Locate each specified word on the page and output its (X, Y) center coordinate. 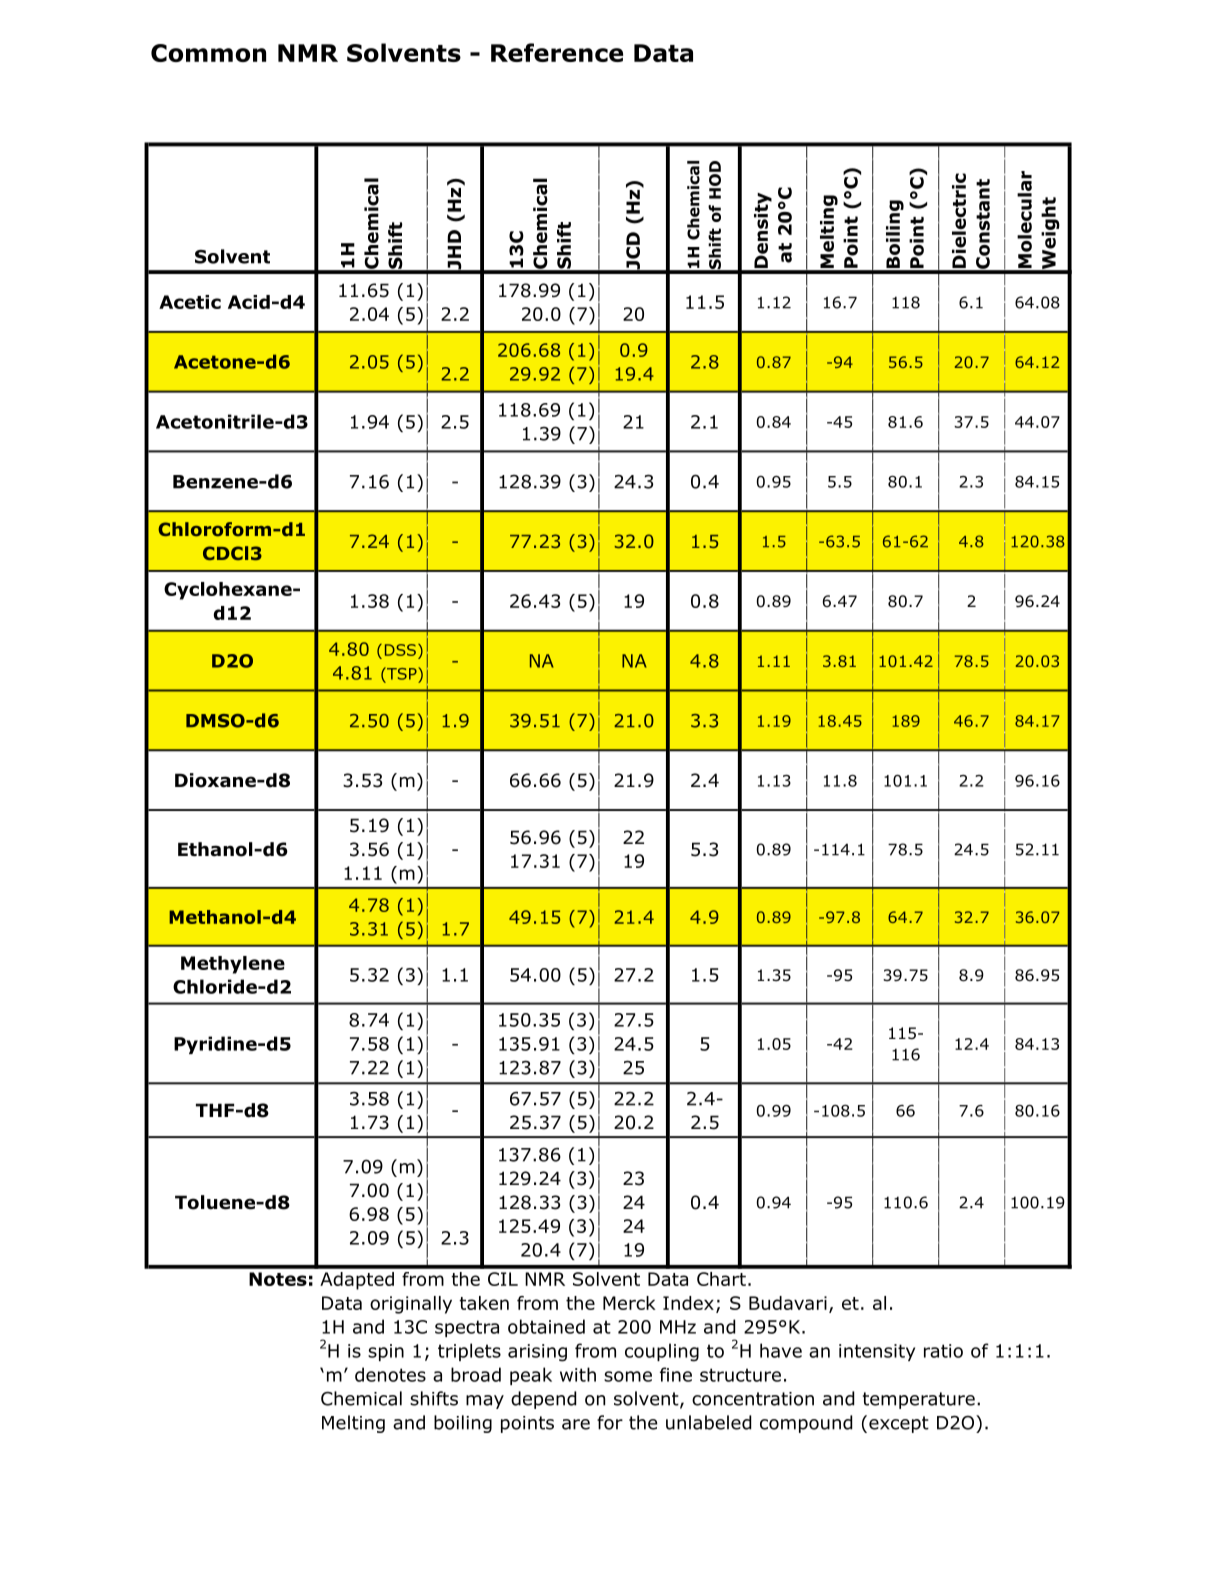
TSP (402, 673)
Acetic (190, 302)
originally (411, 1305)
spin (386, 1352)
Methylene (233, 965)
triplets (469, 1352)
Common (208, 53)
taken (484, 1303)
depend (543, 1400)
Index (688, 1303)
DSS (400, 650)
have (781, 1350)
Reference (557, 52)
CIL (503, 1279)
